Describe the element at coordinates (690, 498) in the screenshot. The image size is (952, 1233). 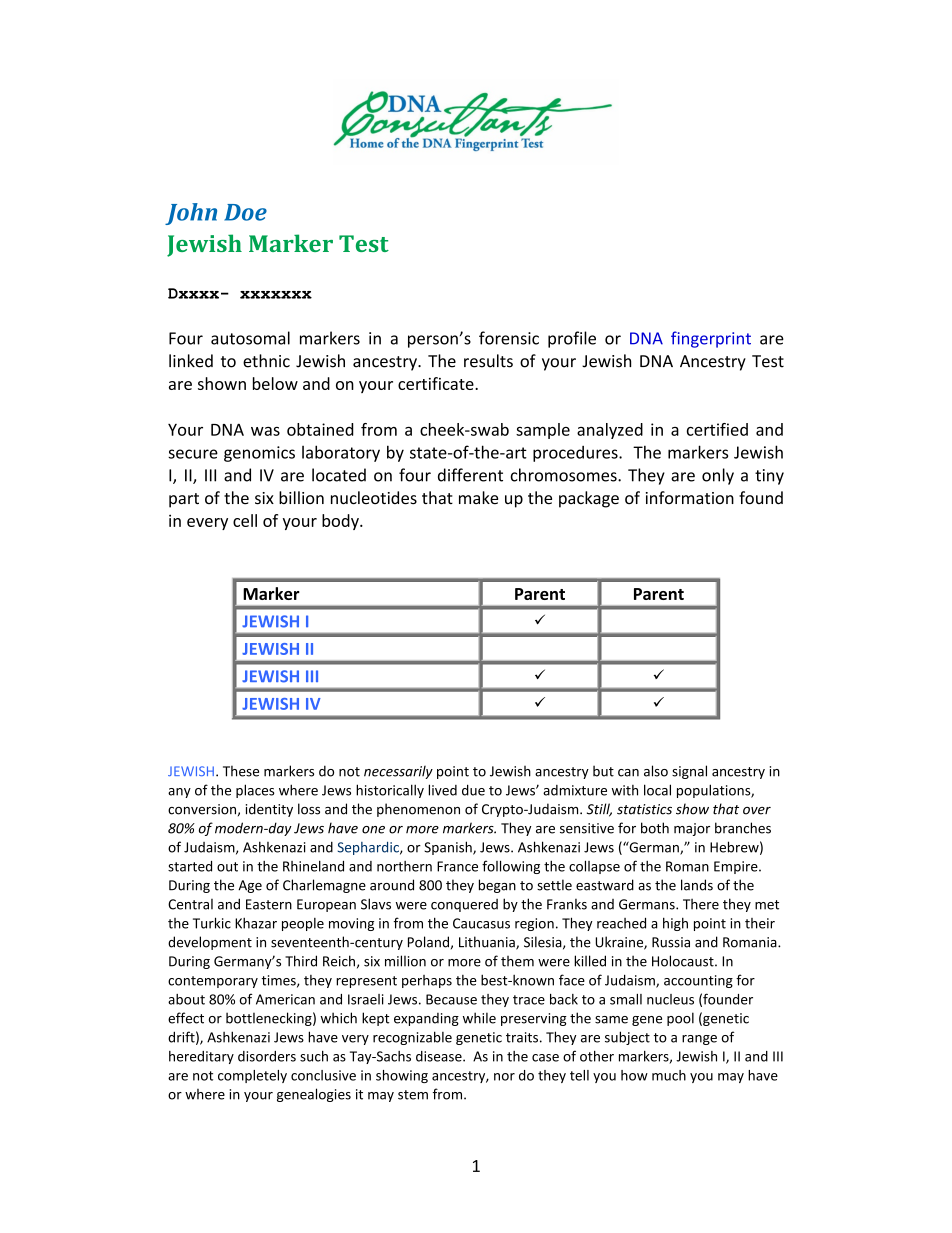
I see `information` at that location.
